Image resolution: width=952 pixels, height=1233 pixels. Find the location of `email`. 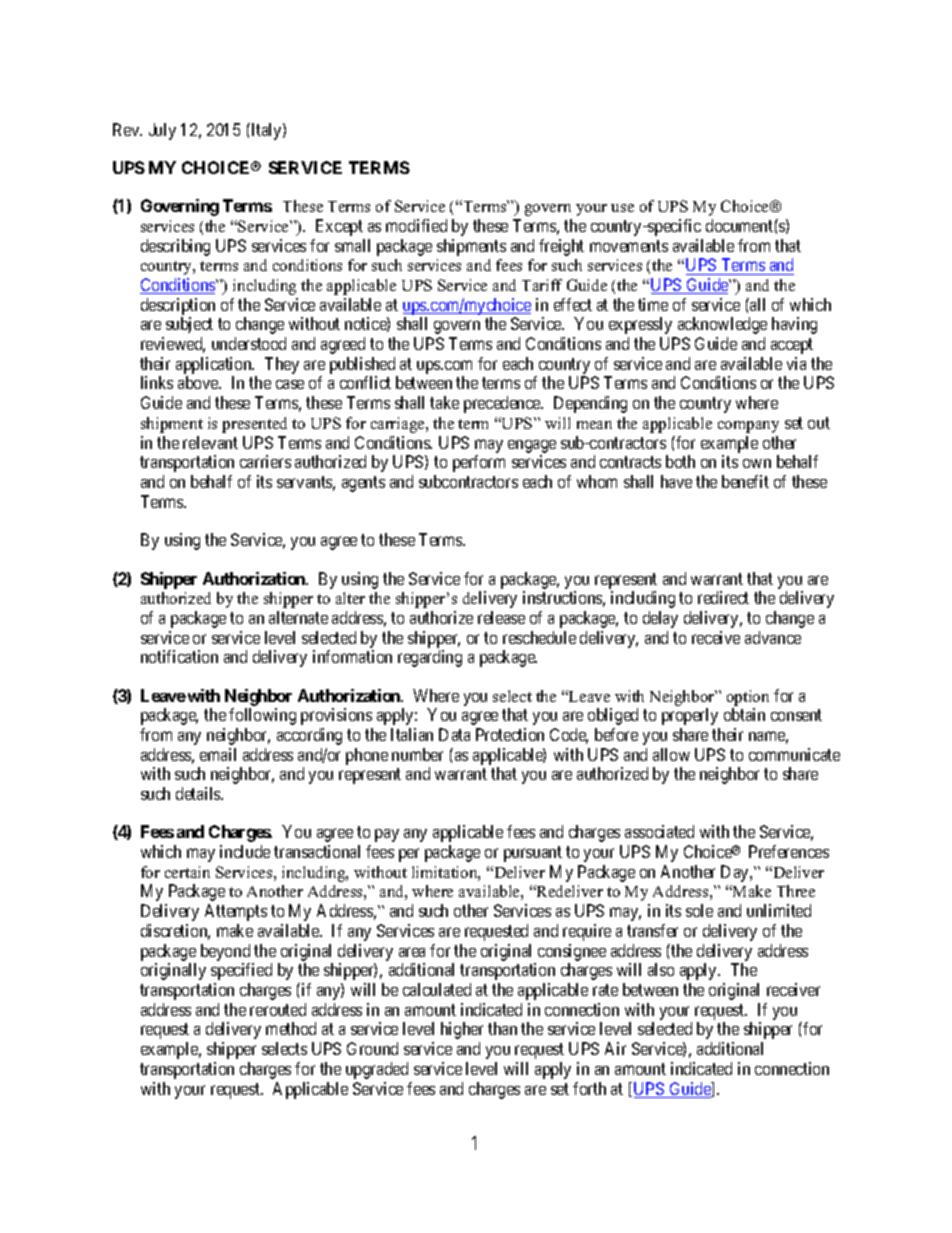

email is located at coordinates (218, 754).
